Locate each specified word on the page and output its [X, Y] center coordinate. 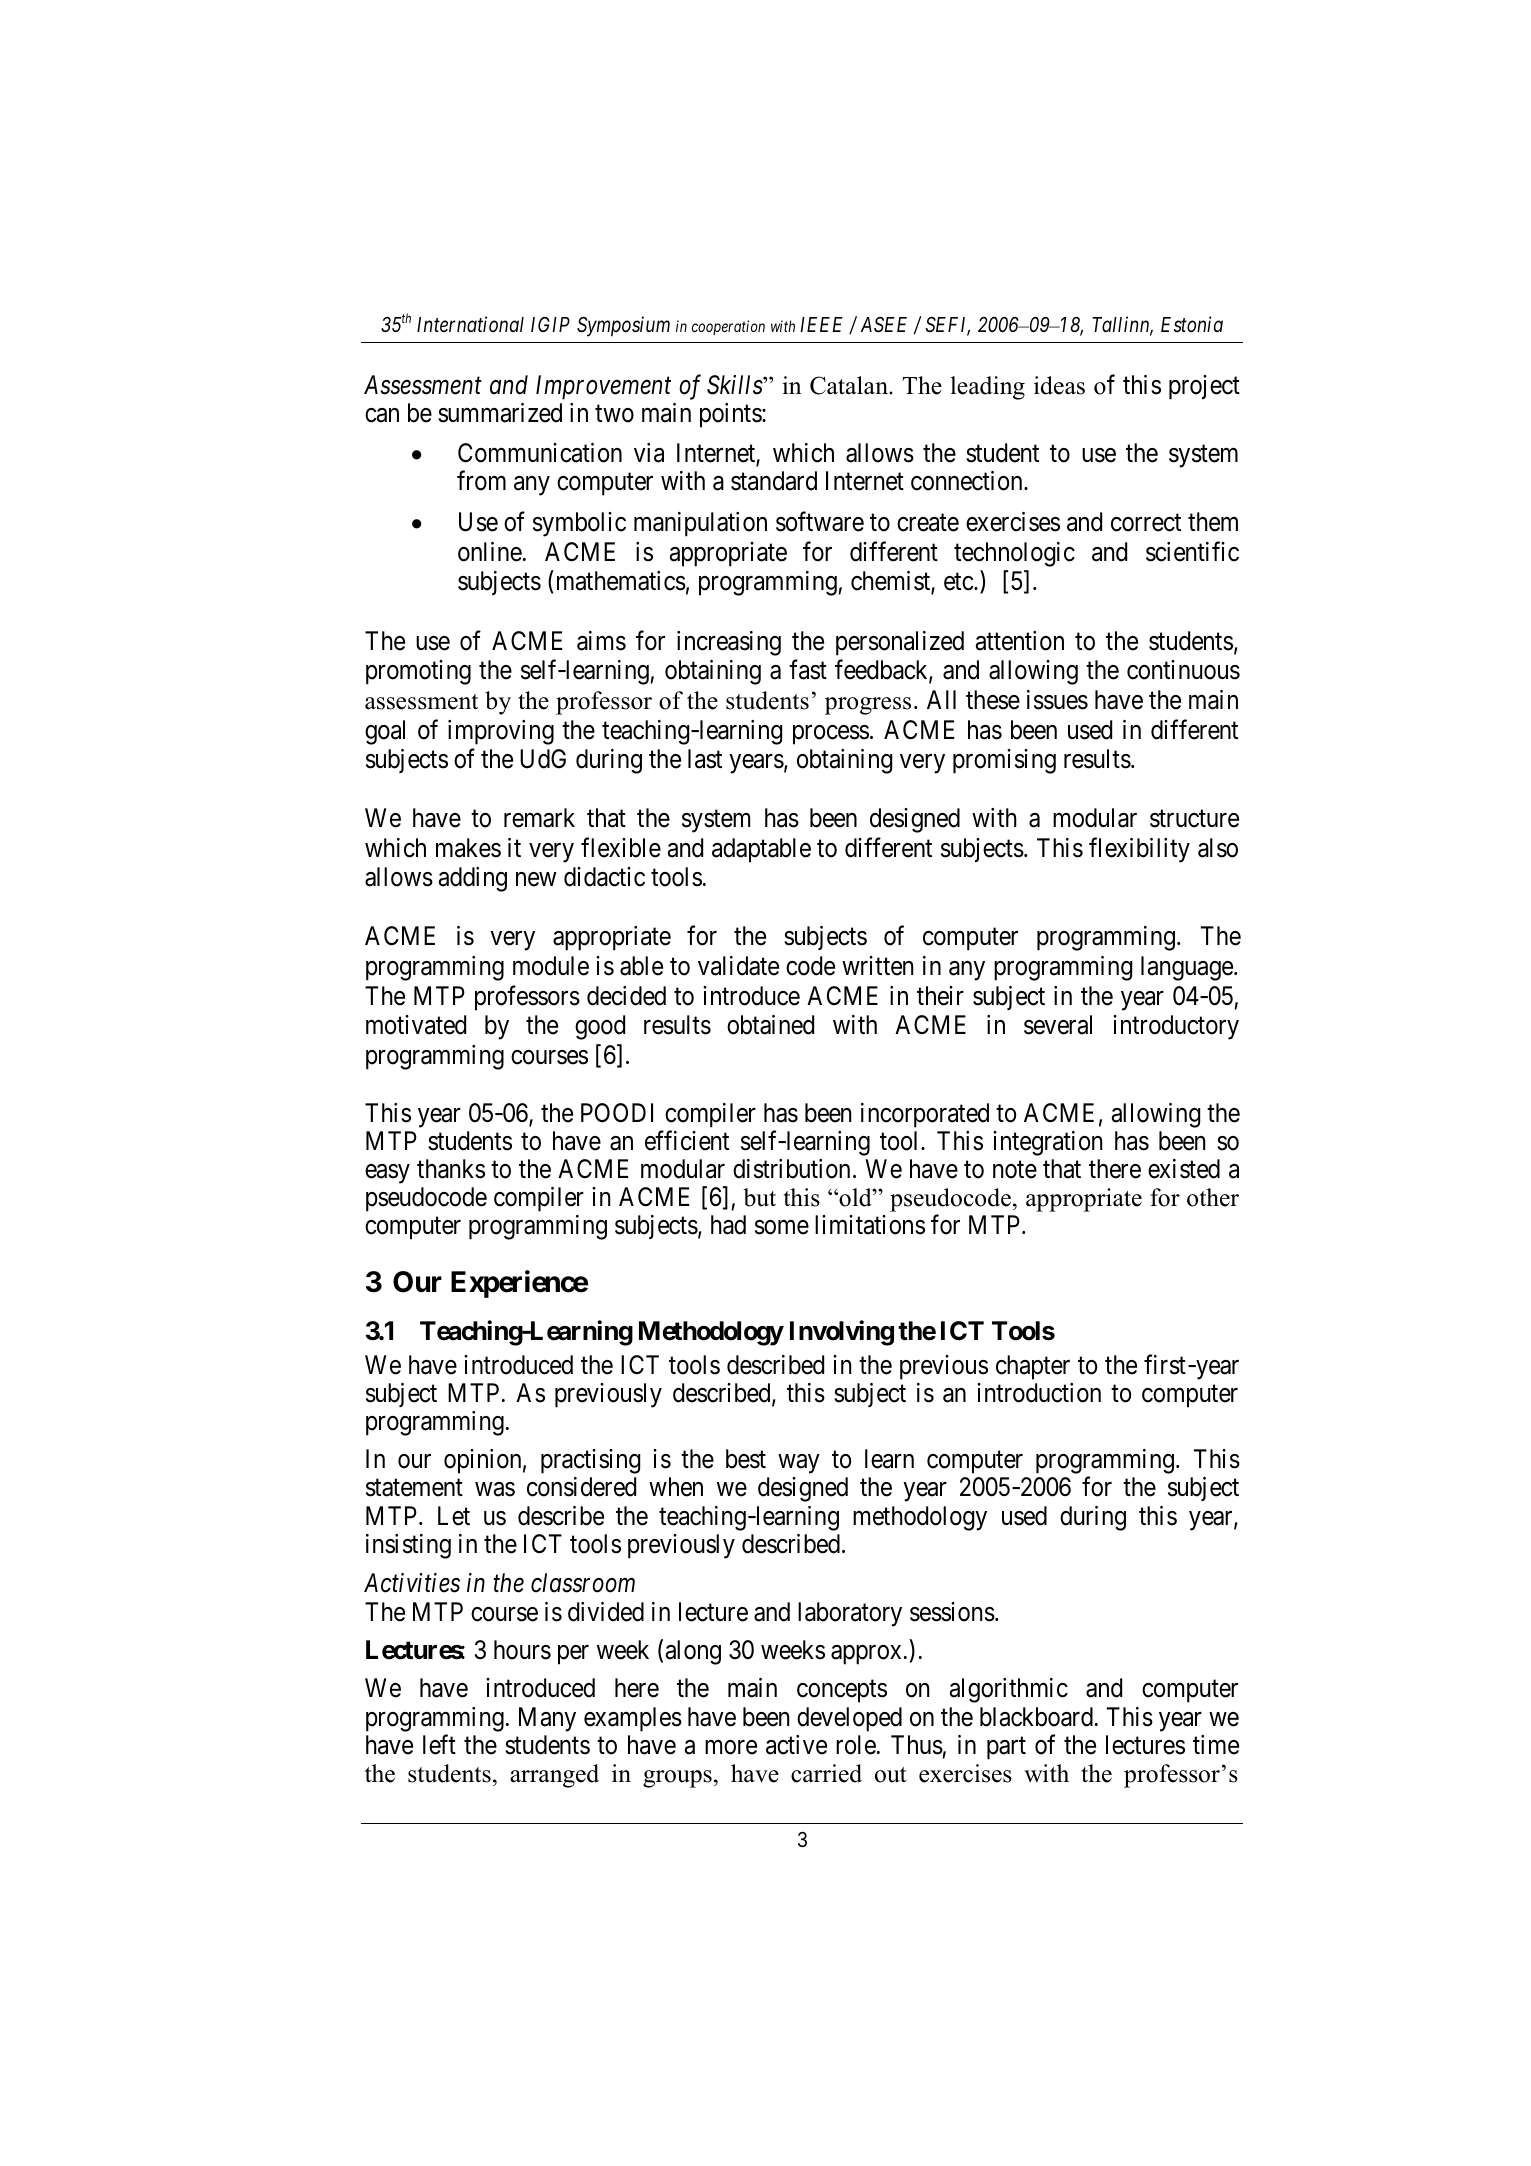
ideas [1059, 385]
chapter [1033, 1367]
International [470, 324]
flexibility [1139, 850]
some [782, 1228]
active [796, 1745]
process [831, 735]
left [439, 1744]
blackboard [1036, 1717]
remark [539, 818]
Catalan [850, 385]
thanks [451, 1169]
